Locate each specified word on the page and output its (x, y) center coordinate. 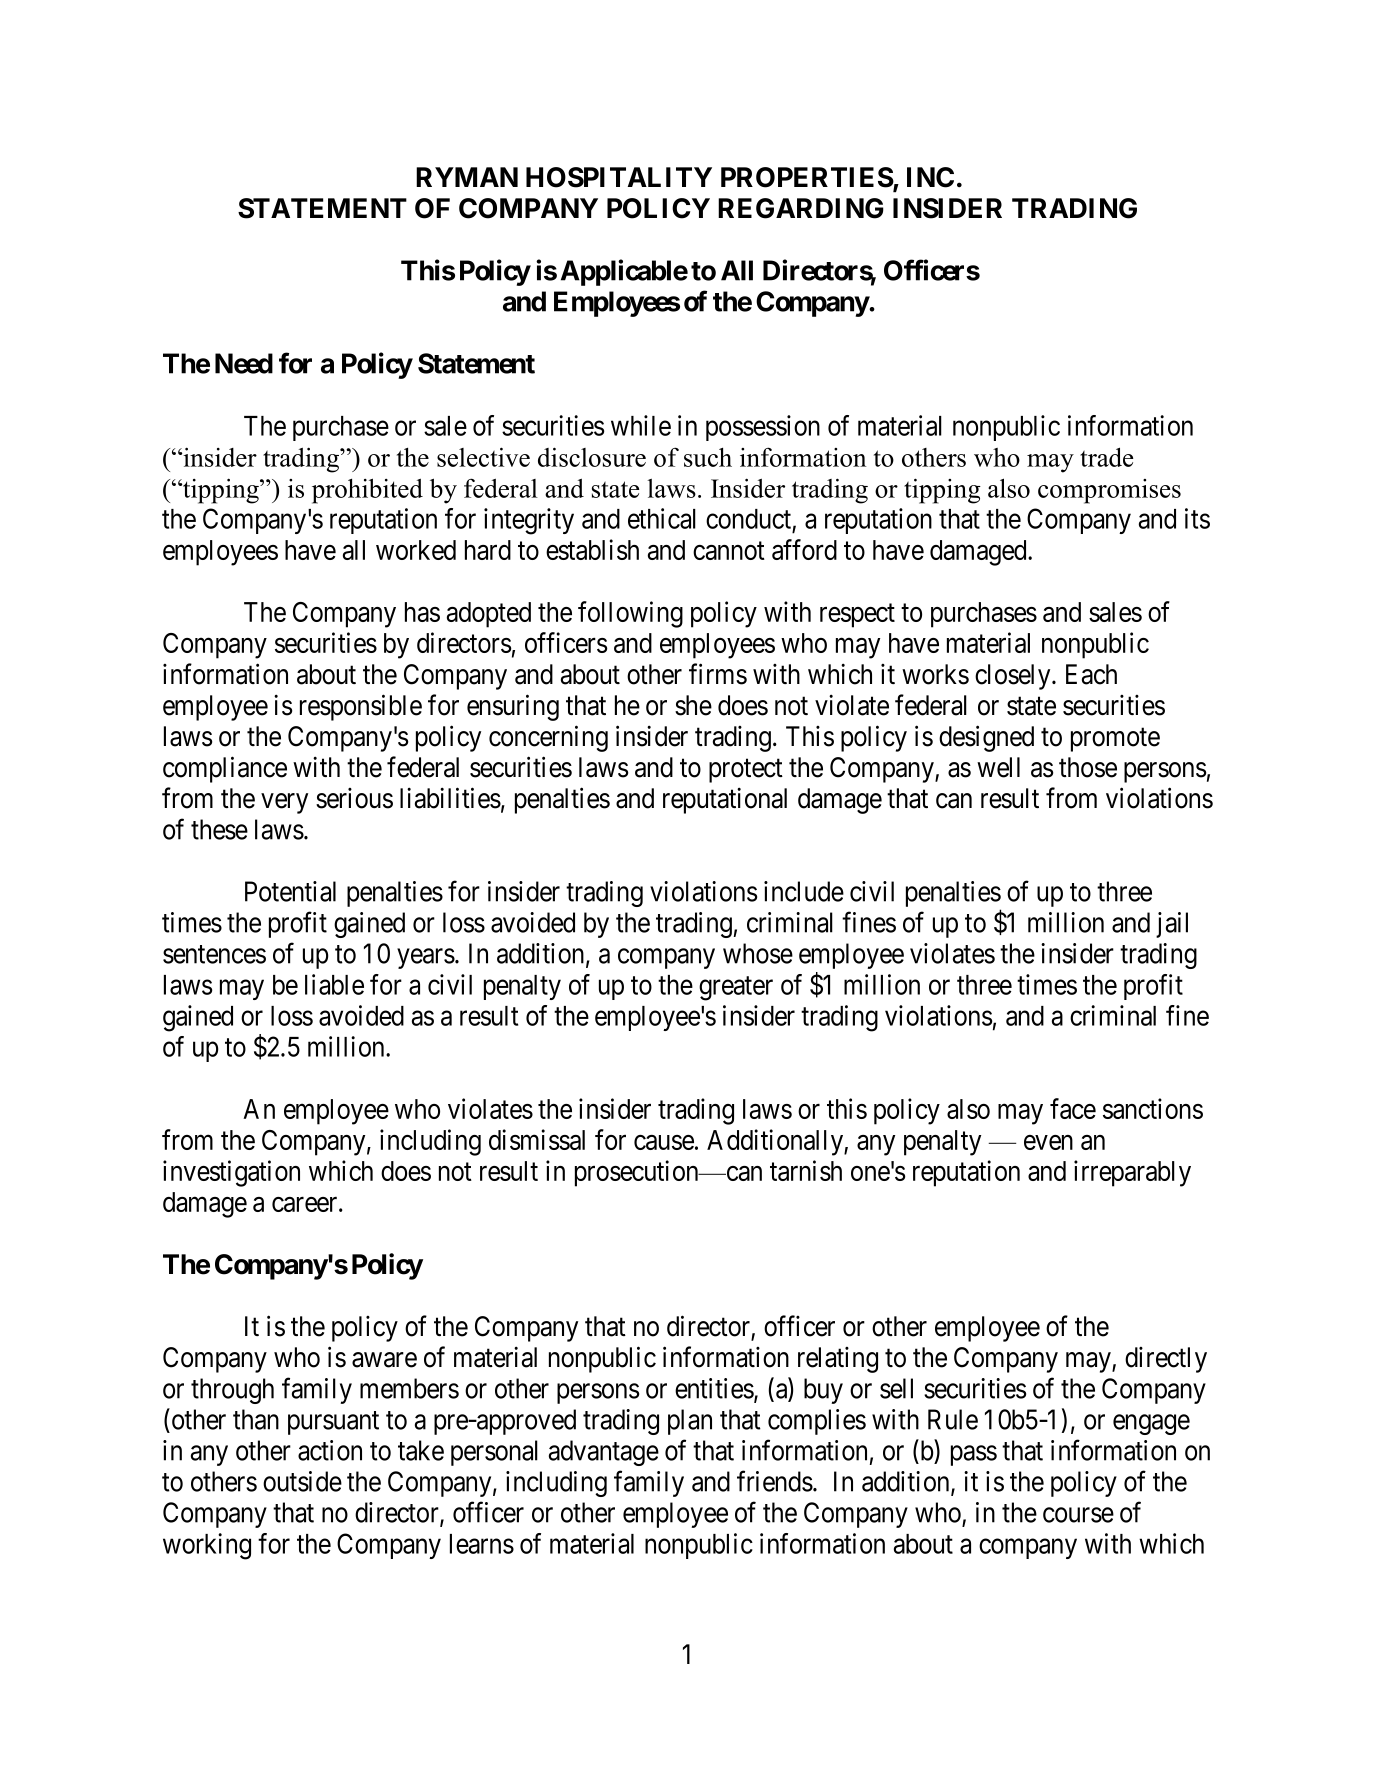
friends (775, 1481)
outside (302, 1481)
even (1048, 1142)
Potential (290, 891)
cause (664, 1142)
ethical (662, 518)
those (1088, 767)
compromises (1109, 491)
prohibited (367, 491)
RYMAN (467, 177)
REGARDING (801, 208)
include (804, 891)
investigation (231, 1173)
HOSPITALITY (619, 177)
